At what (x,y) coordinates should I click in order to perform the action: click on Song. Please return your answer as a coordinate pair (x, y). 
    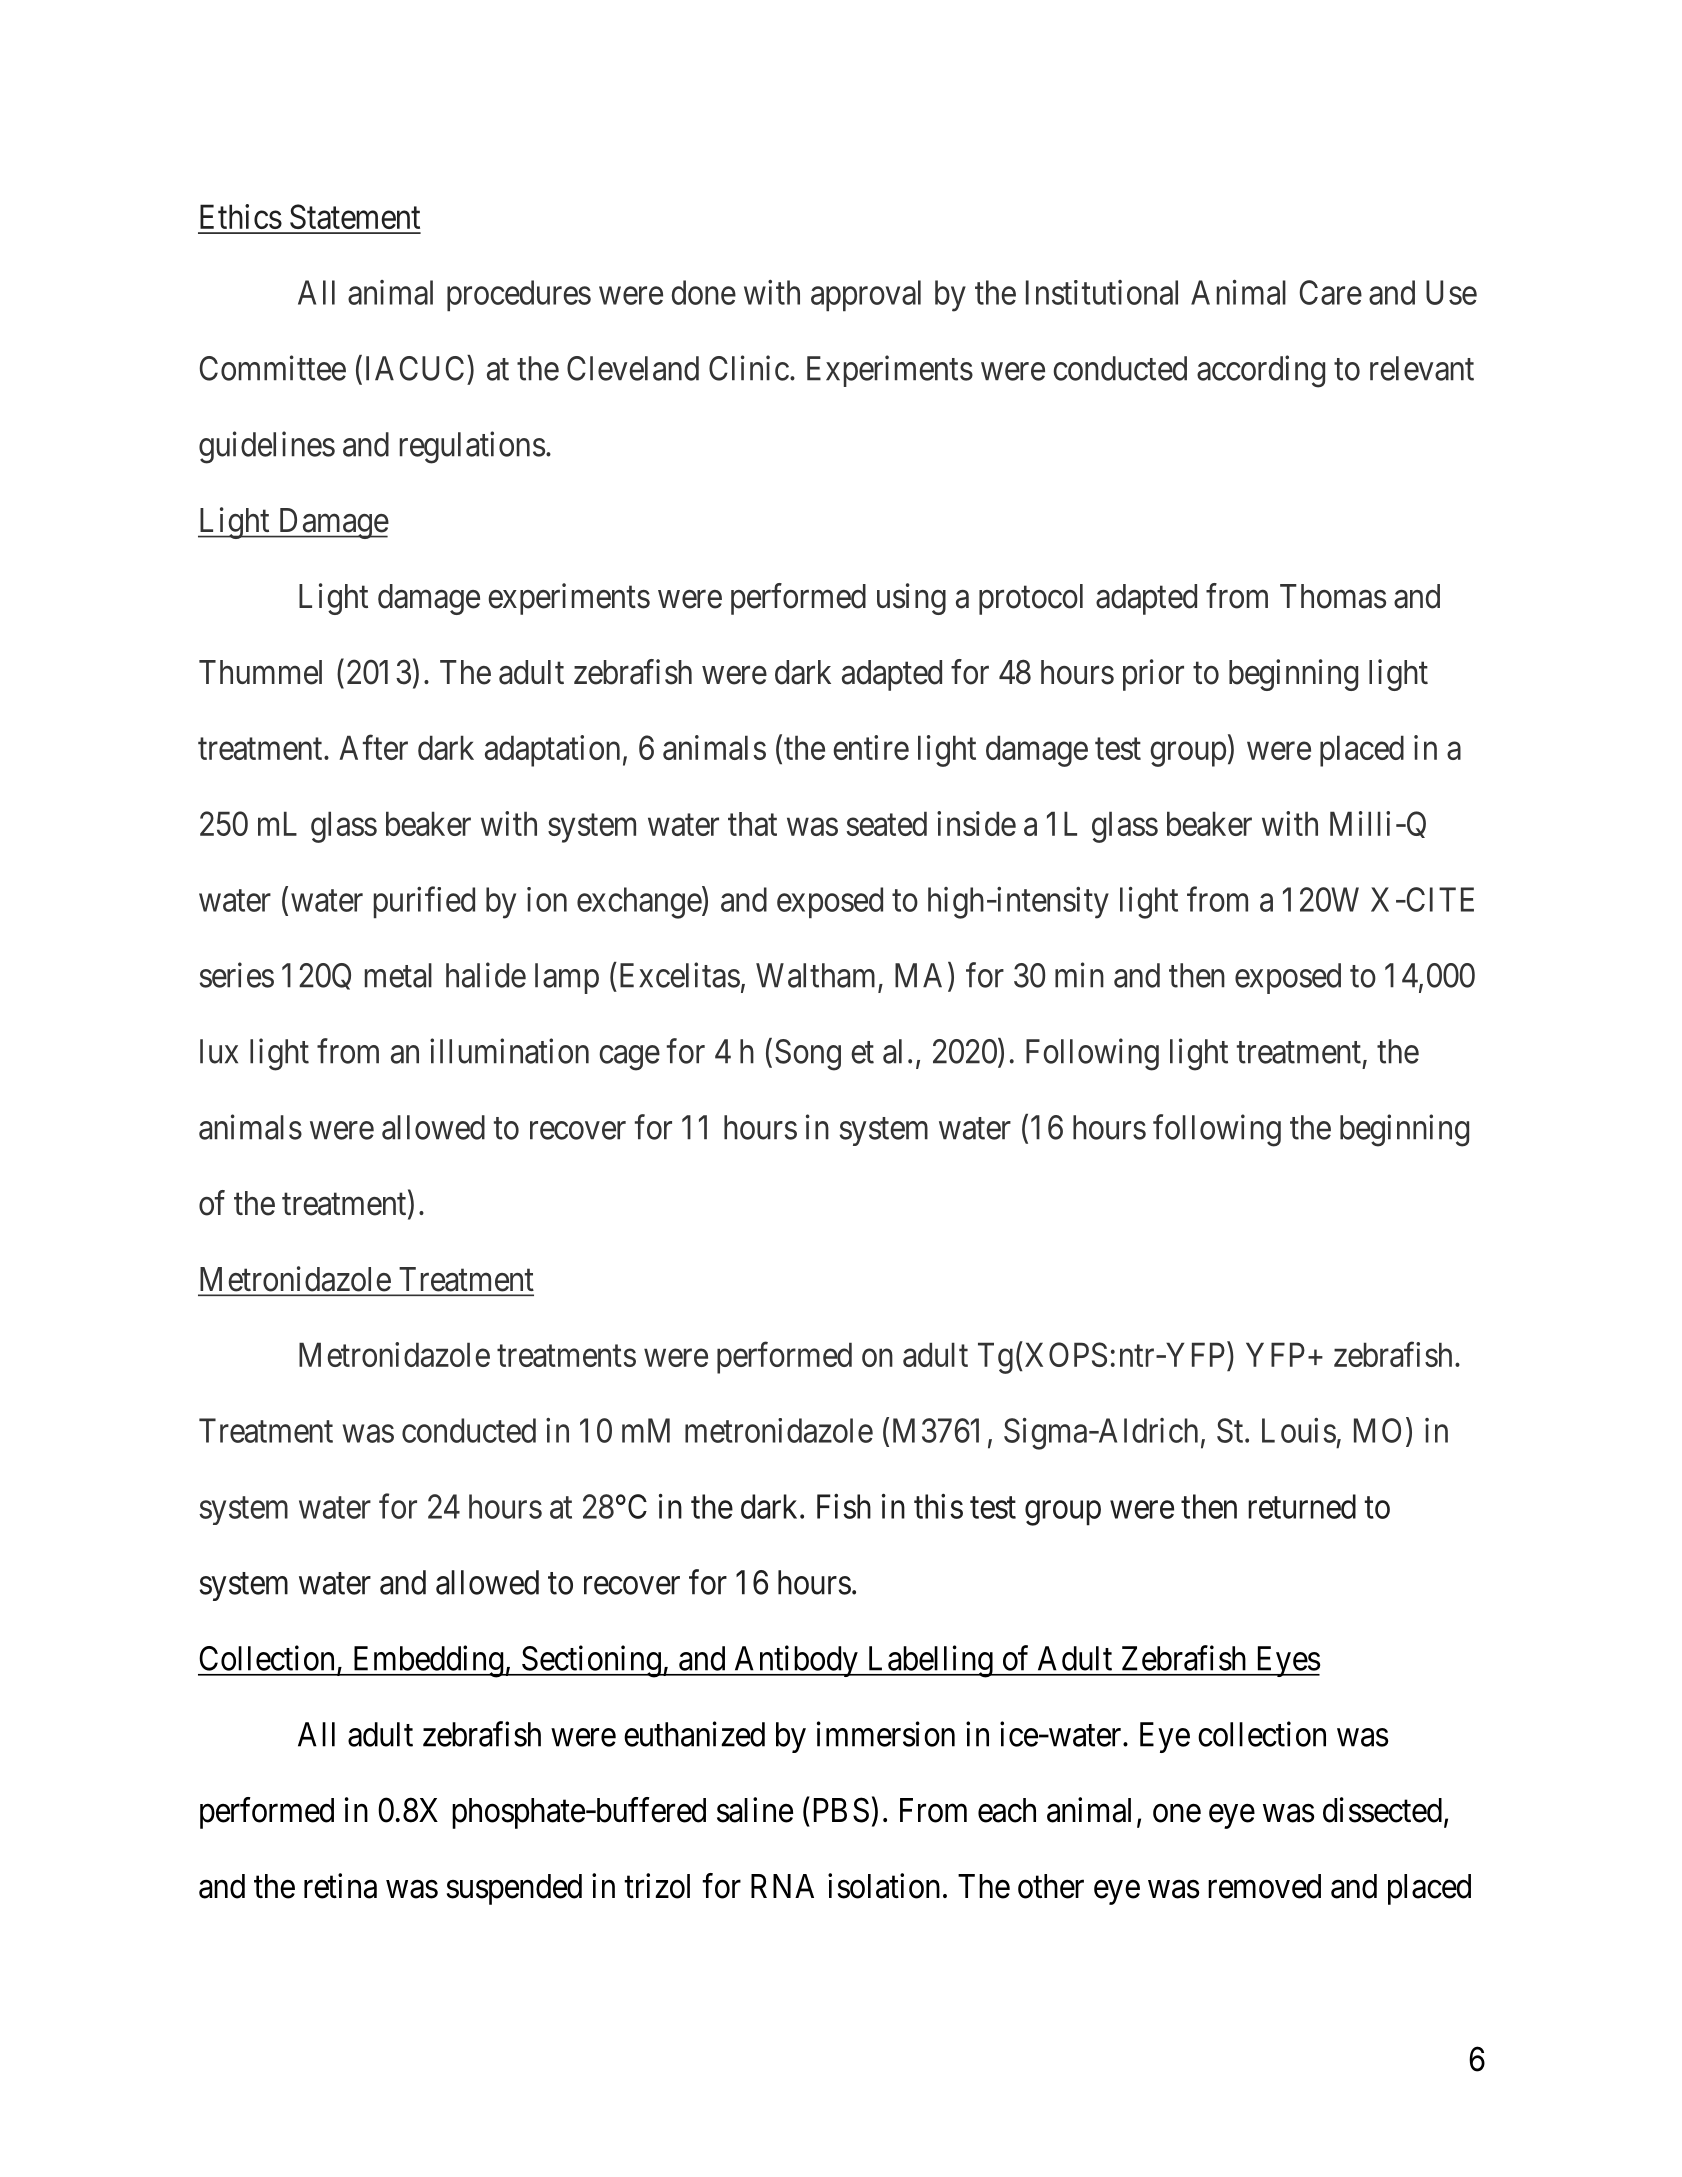
    Looking at the image, I should click on (808, 1055).
